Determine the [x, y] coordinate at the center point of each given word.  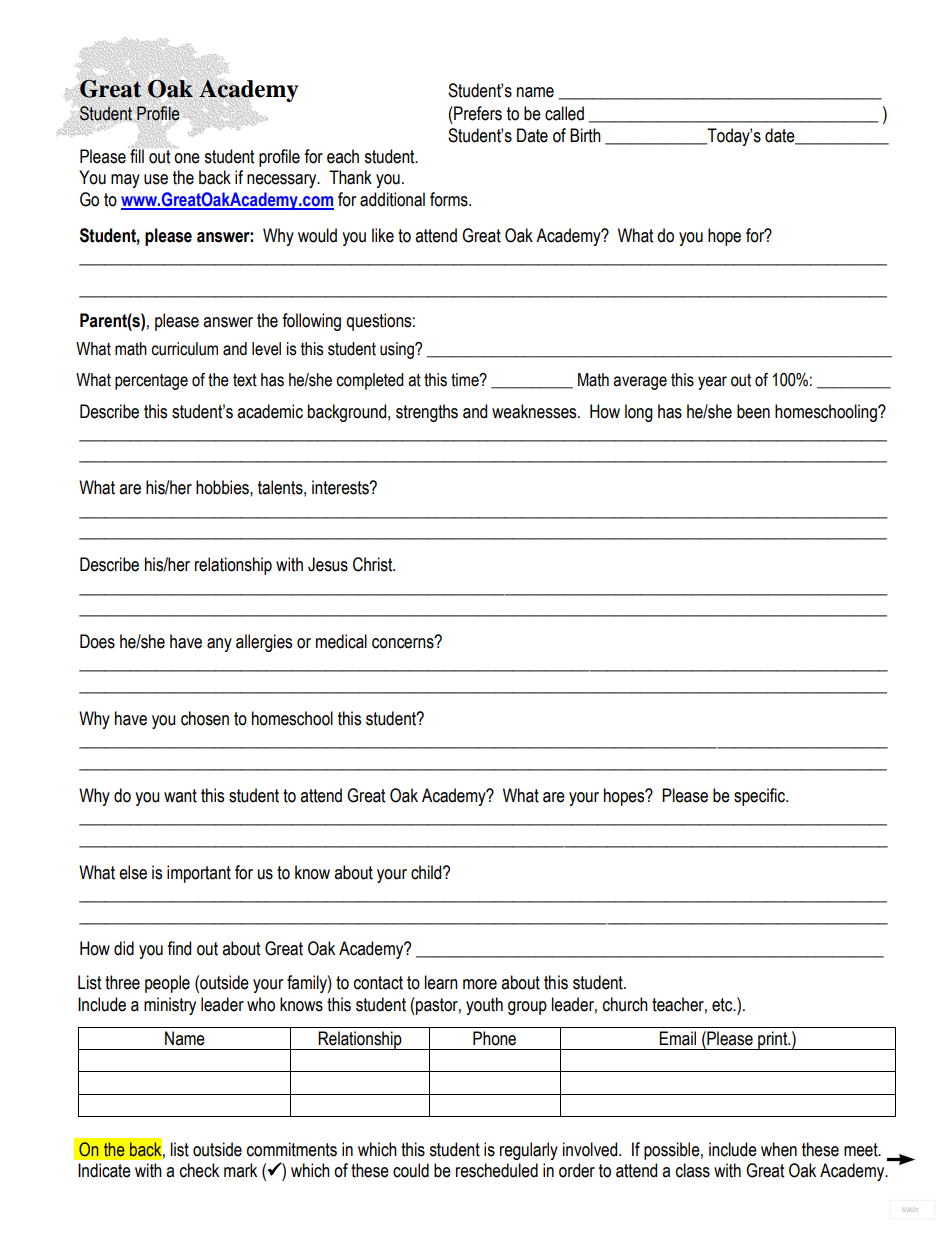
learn [441, 982]
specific [761, 797]
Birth [585, 135]
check [199, 1170]
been [753, 411]
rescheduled [497, 1170]
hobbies [223, 487]
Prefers [477, 113]
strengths [427, 413]
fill [136, 155]
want [180, 796]
